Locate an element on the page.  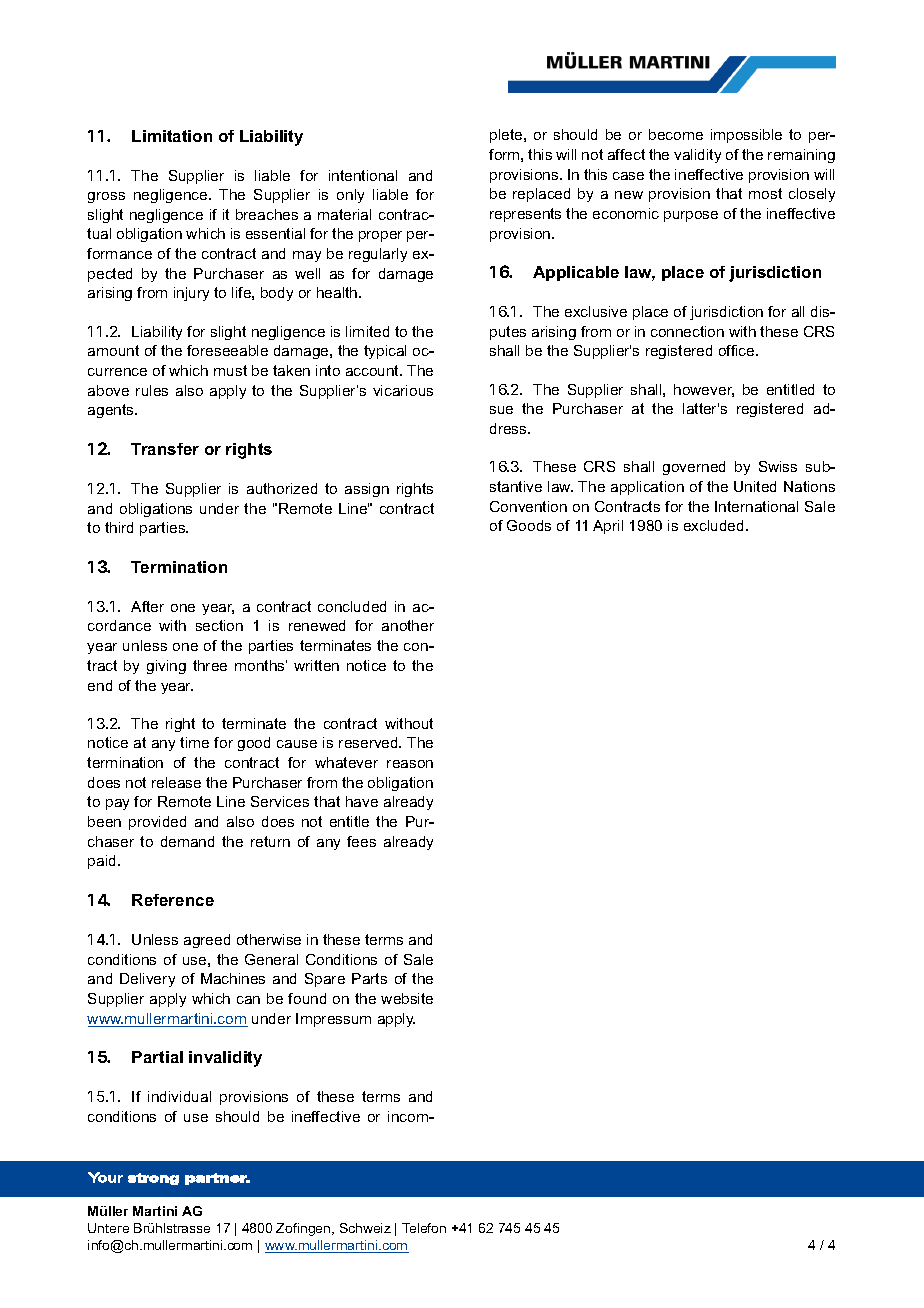
impossible is located at coordinates (746, 136).
